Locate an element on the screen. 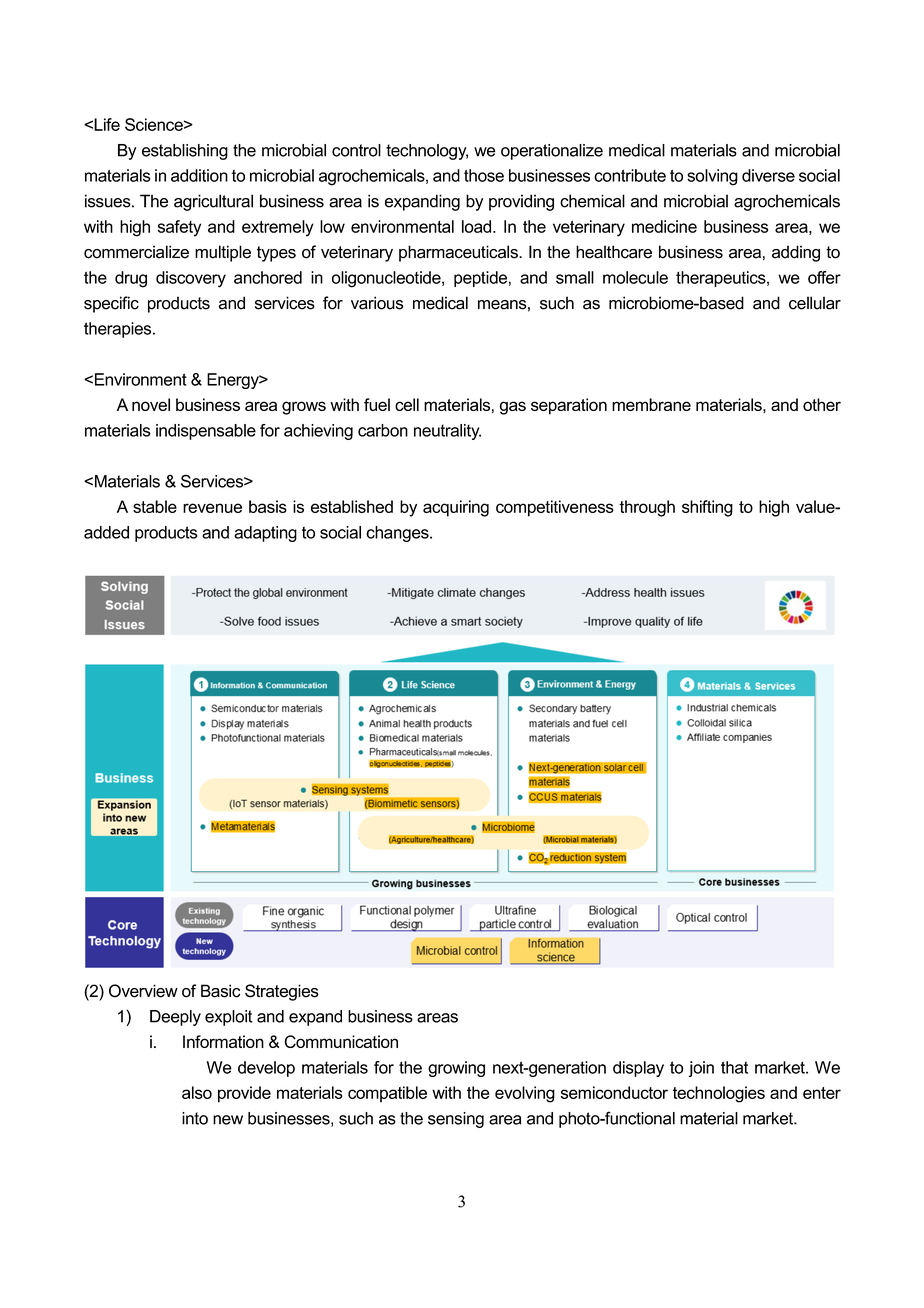 This screenshot has height=1308, width=924. adapting is located at coordinates (265, 534).
